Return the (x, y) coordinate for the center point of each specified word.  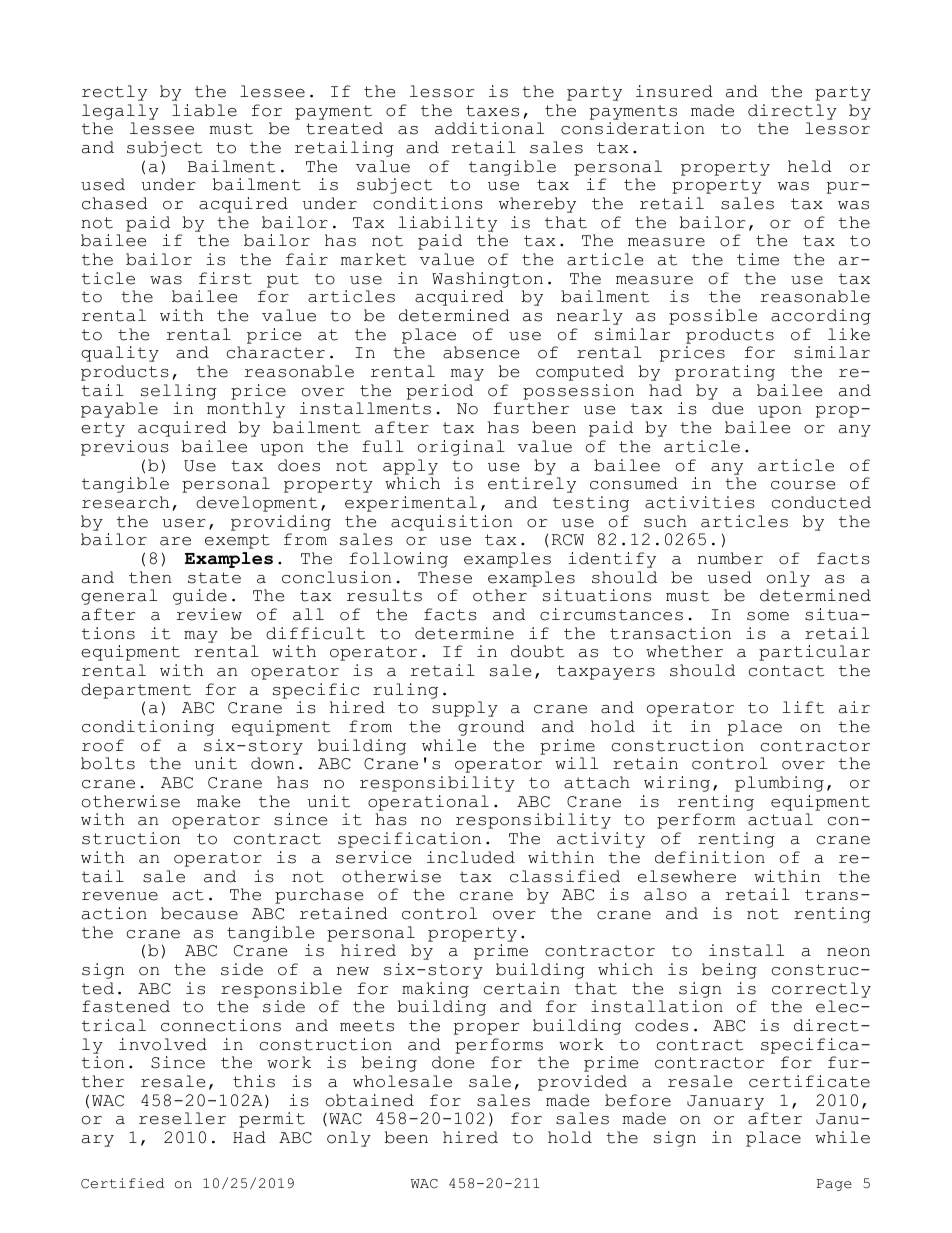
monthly (246, 410)
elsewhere (687, 876)
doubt (537, 651)
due (727, 408)
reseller (182, 1118)
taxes (492, 111)
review (209, 614)
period (440, 392)
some (768, 616)
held (810, 166)
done (453, 1062)
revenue (120, 896)
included (471, 857)
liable (204, 110)
